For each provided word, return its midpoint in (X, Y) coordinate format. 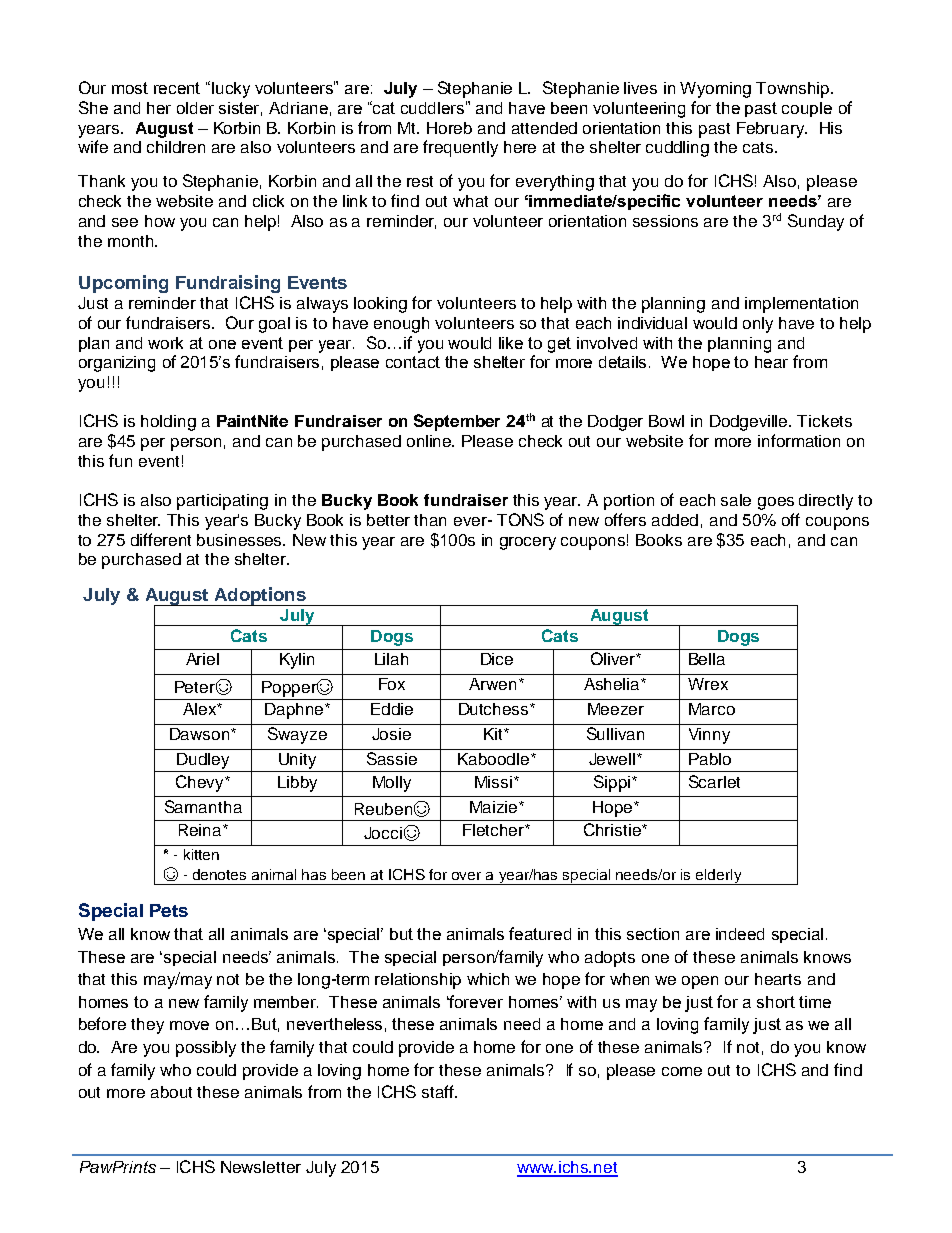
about (171, 1092)
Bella (707, 659)
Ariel (202, 659)
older (195, 108)
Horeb (449, 128)
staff (439, 1091)
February (771, 130)
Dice (497, 659)
